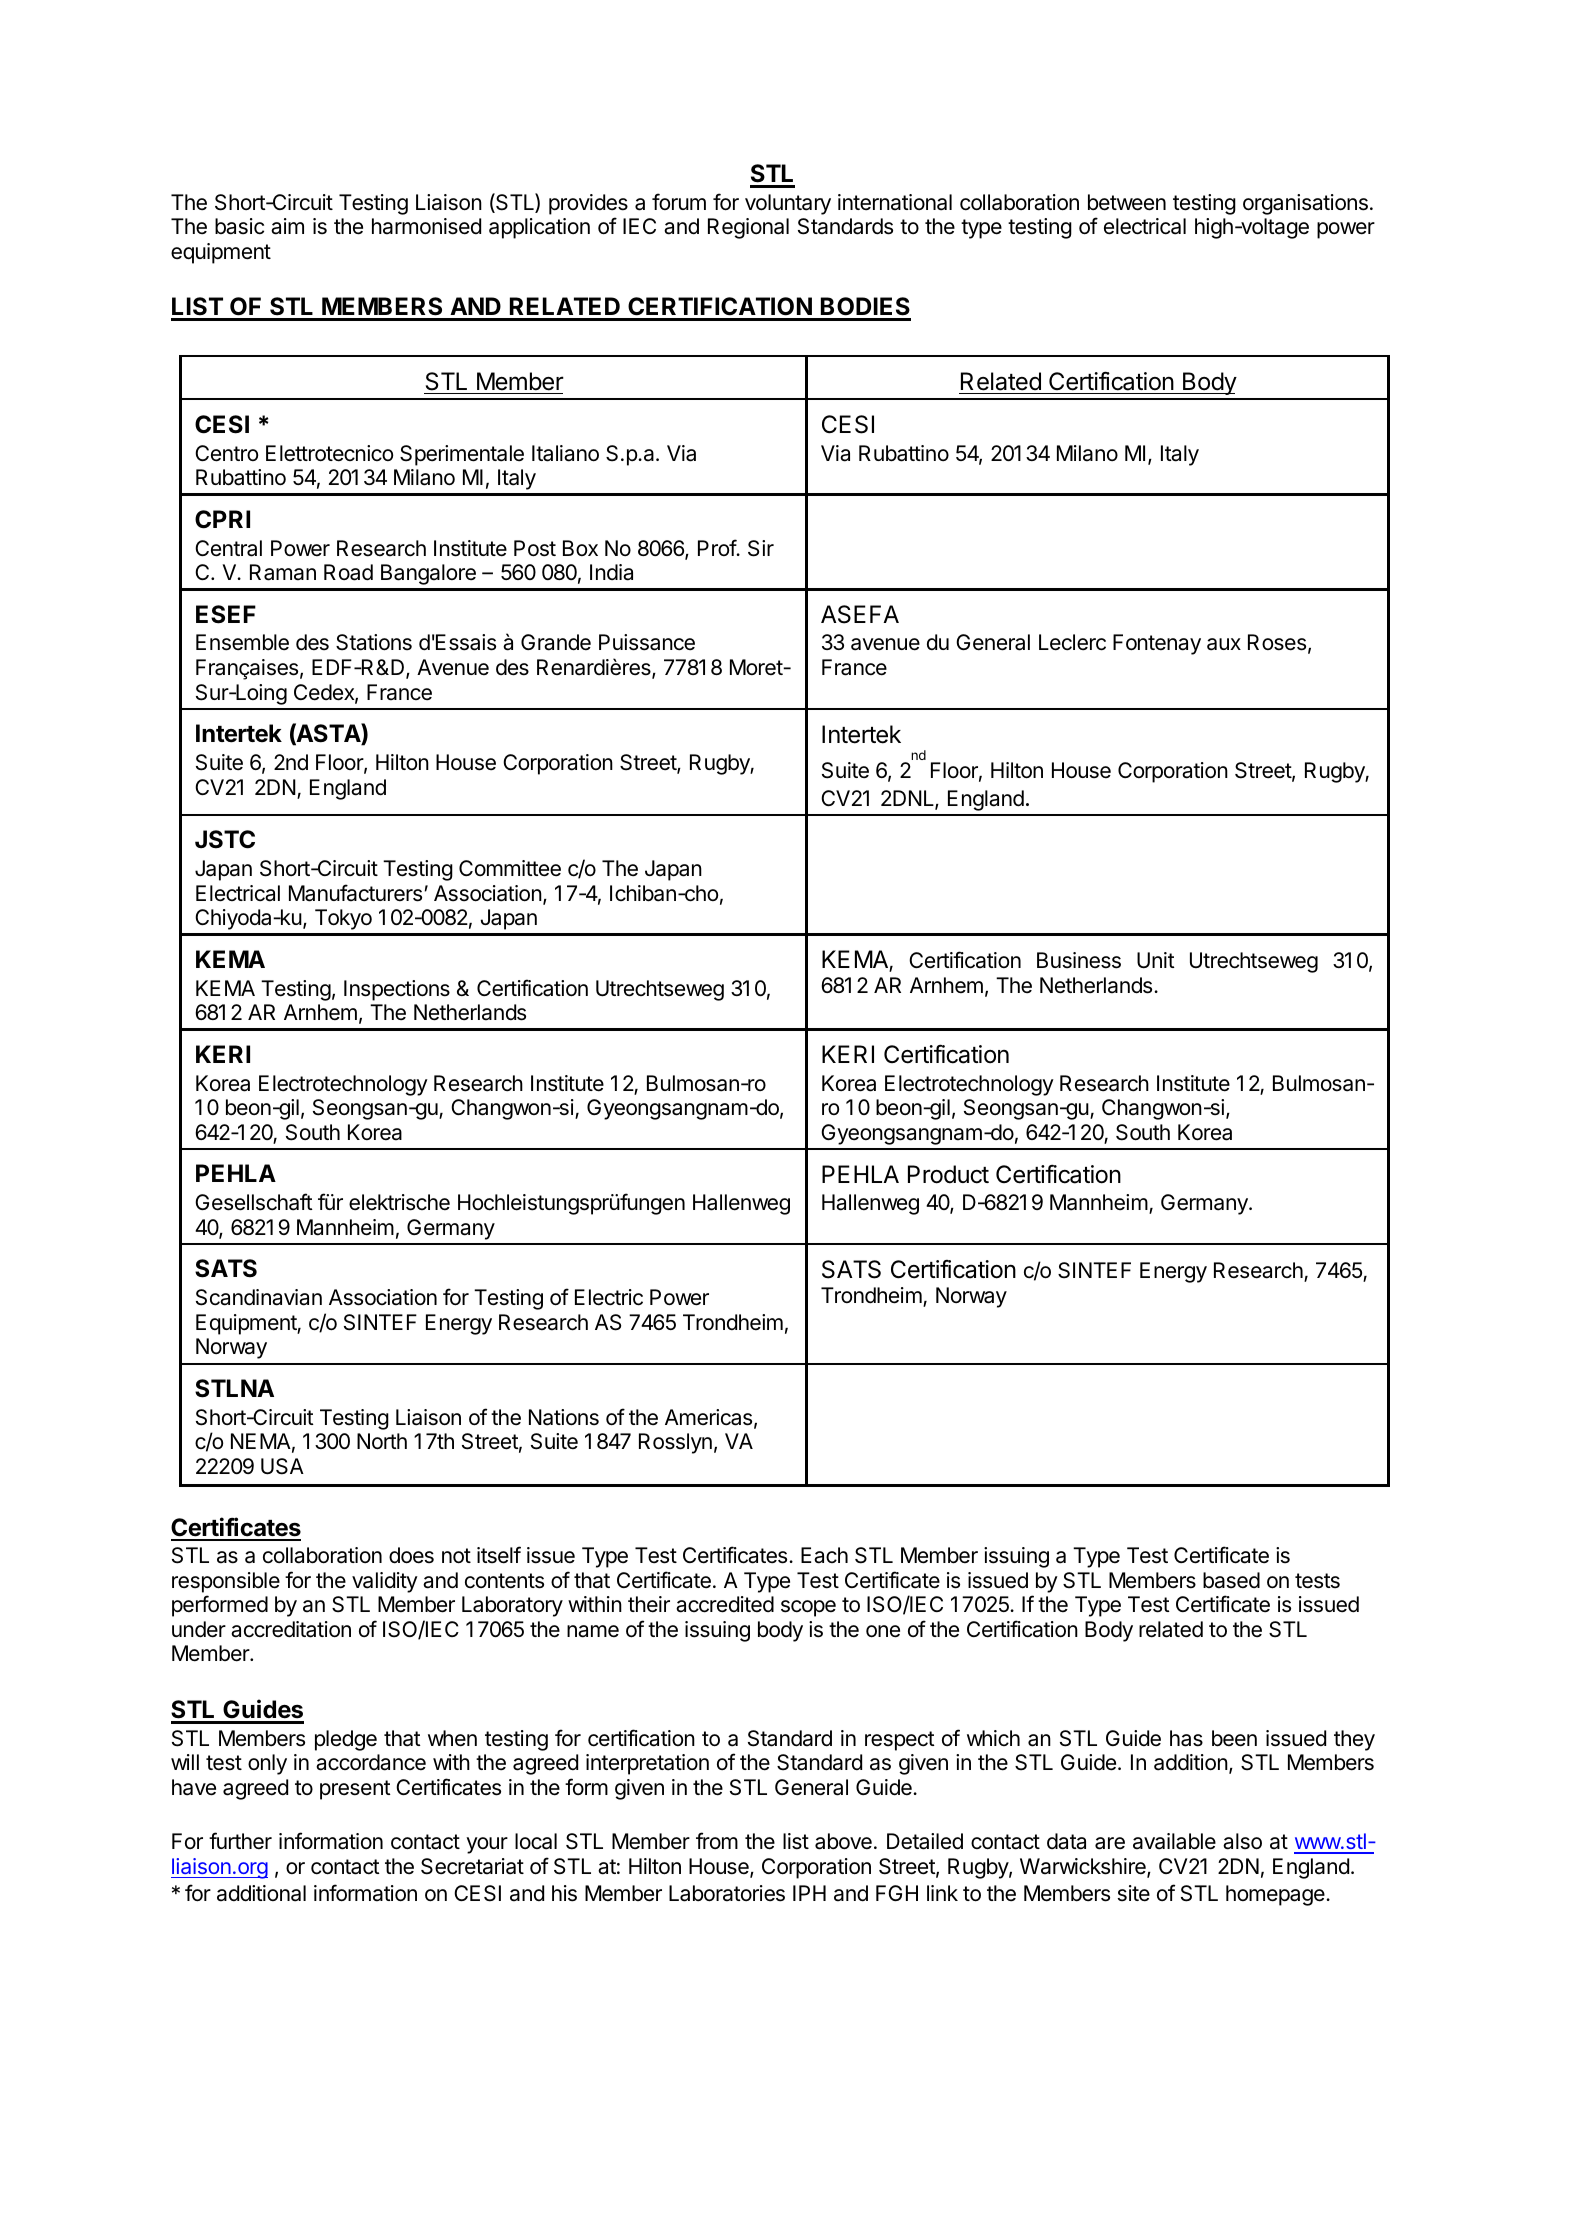 This document has height=2239, width=1582. What do you see at coordinates (397, 990) in the document?
I see `Inspections` at bounding box center [397, 990].
